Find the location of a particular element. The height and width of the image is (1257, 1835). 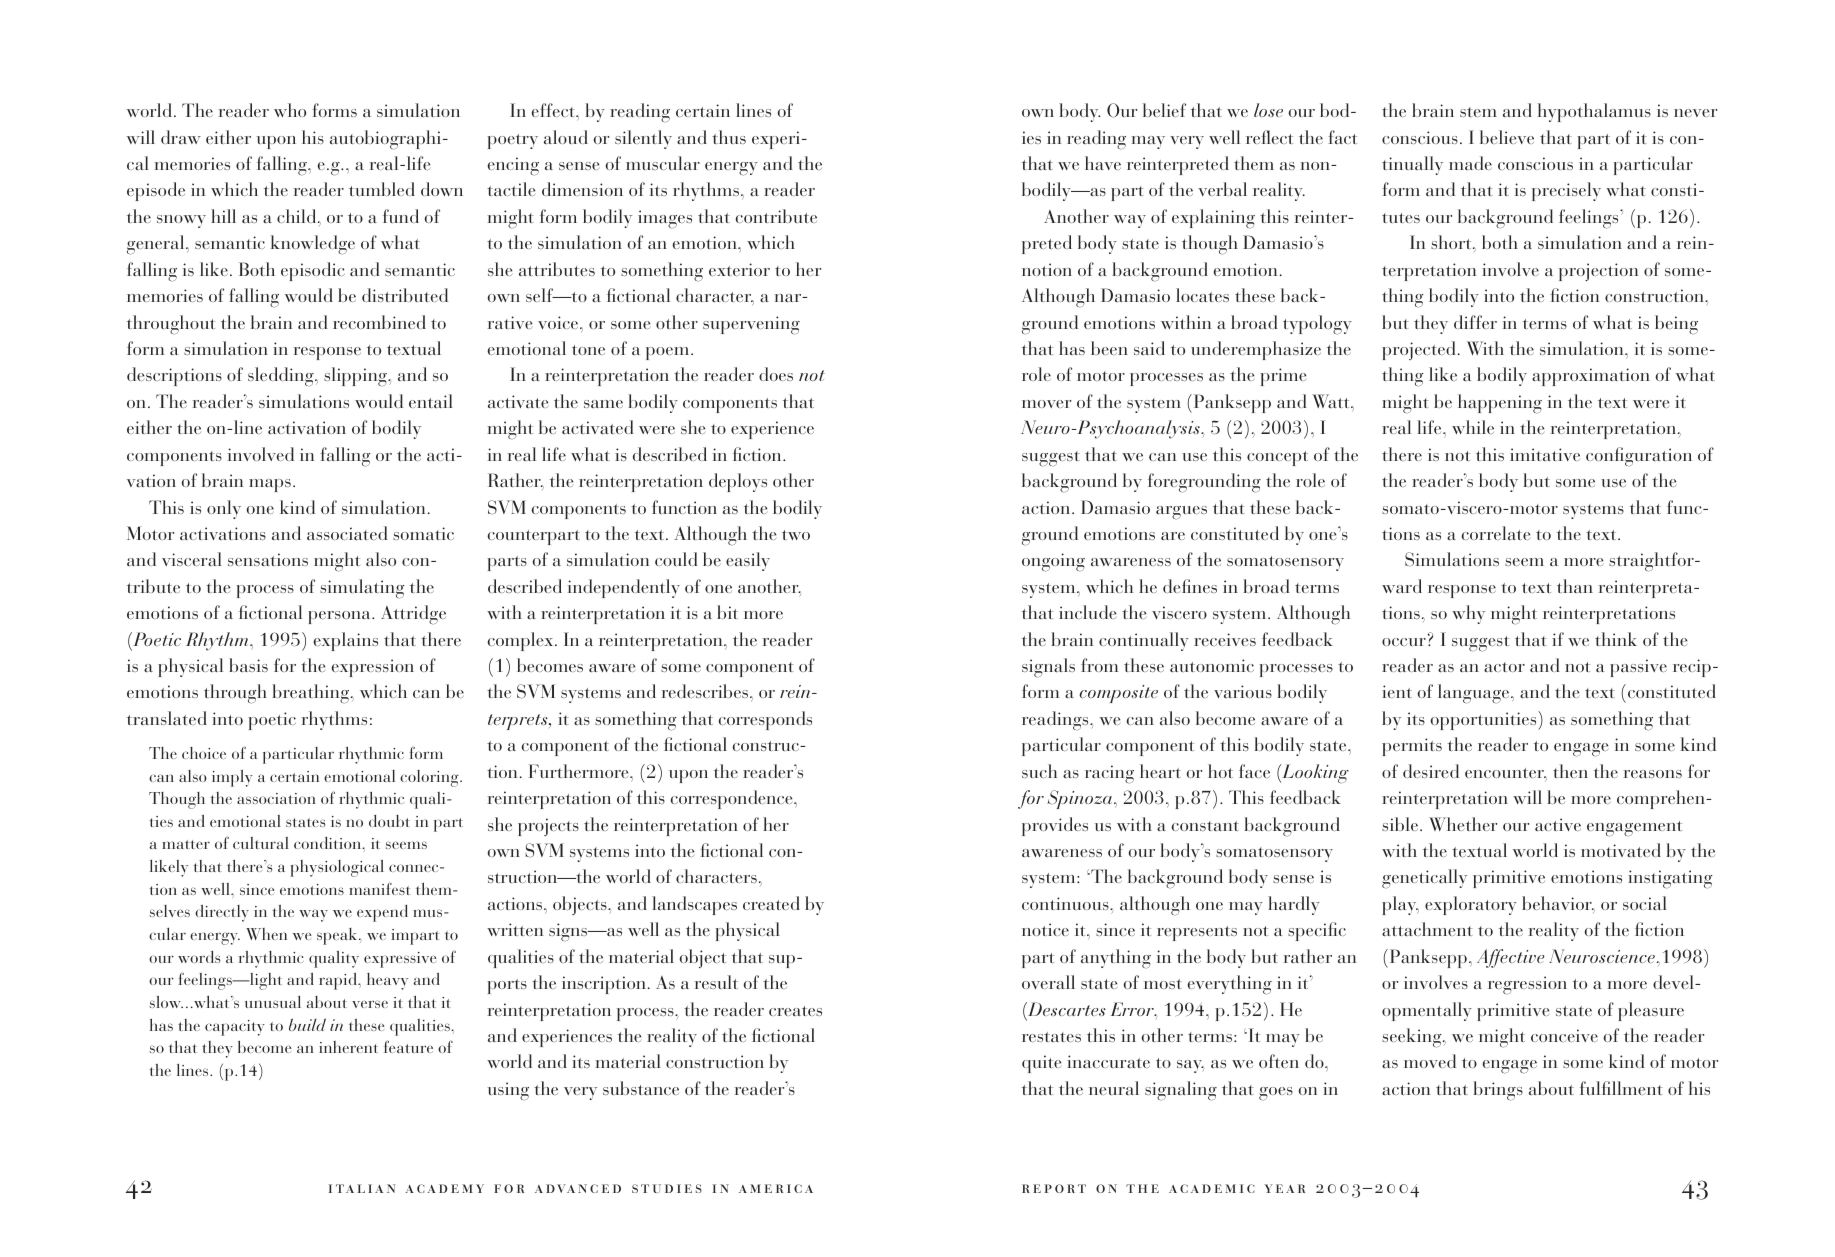

who is located at coordinates (290, 110).
